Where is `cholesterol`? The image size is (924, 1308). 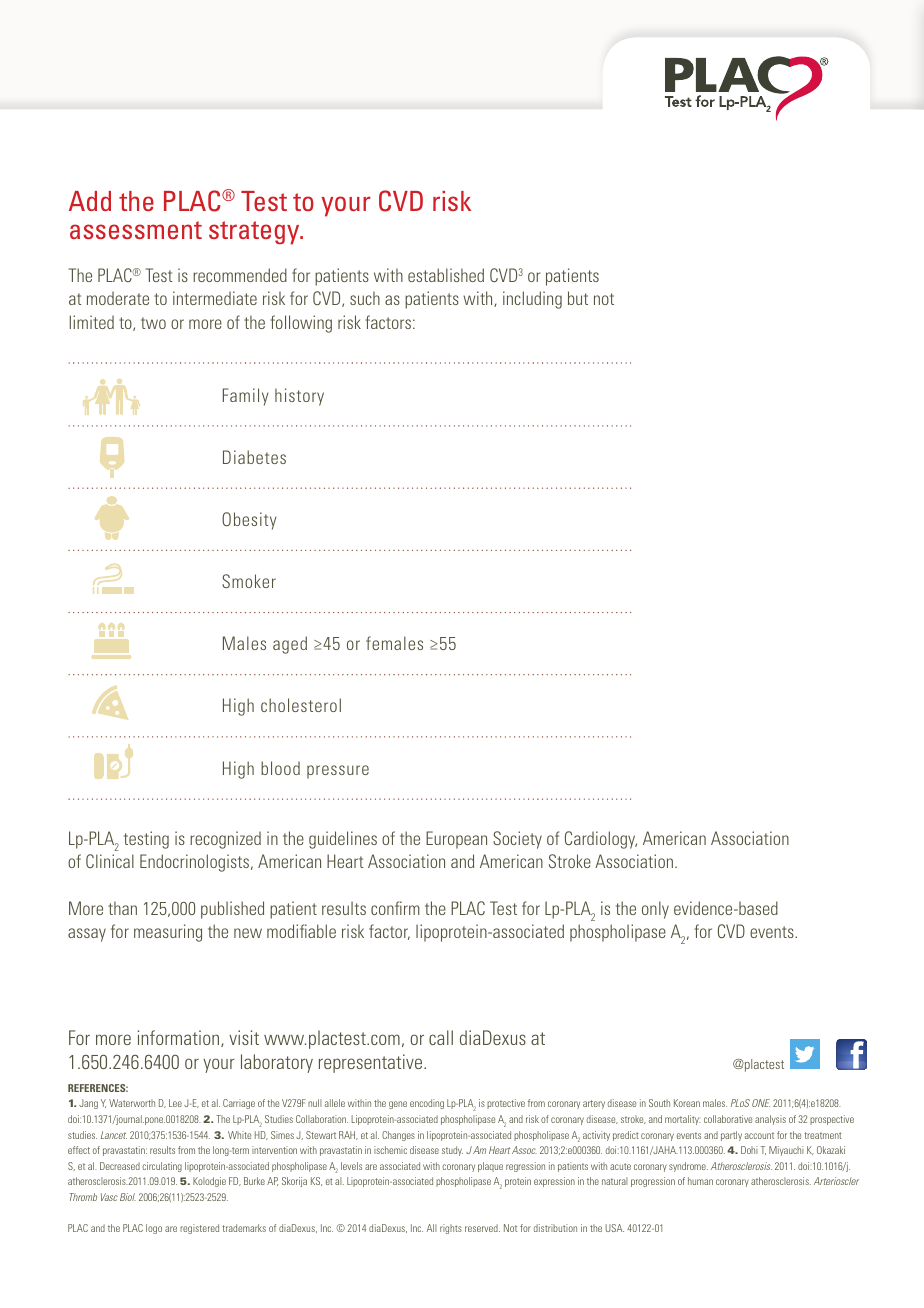 cholesterol is located at coordinates (301, 705).
